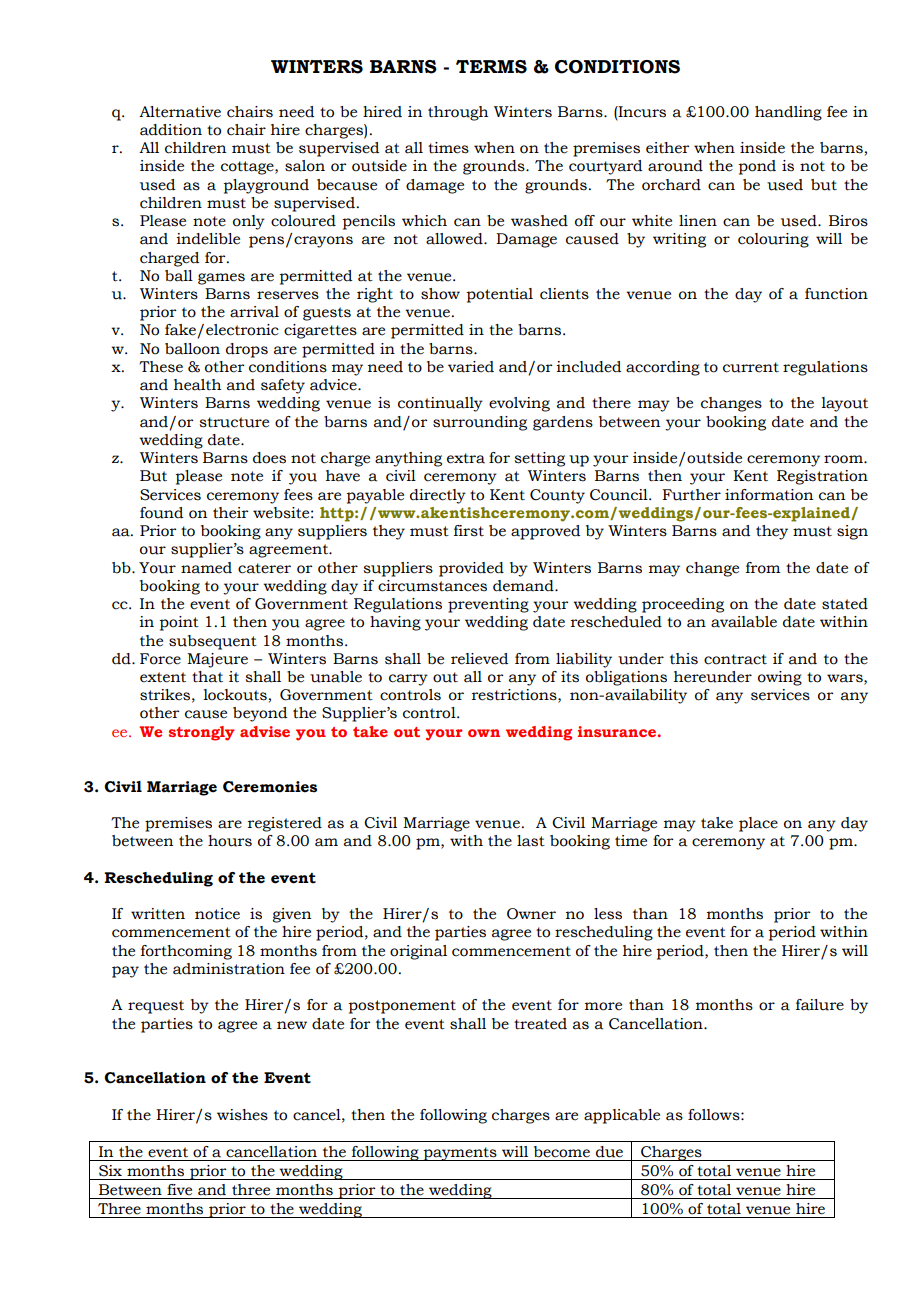 Image resolution: width=924 pixels, height=1308 pixels. What do you see at coordinates (788, 113) in the screenshot?
I see `handling` at bounding box center [788, 113].
